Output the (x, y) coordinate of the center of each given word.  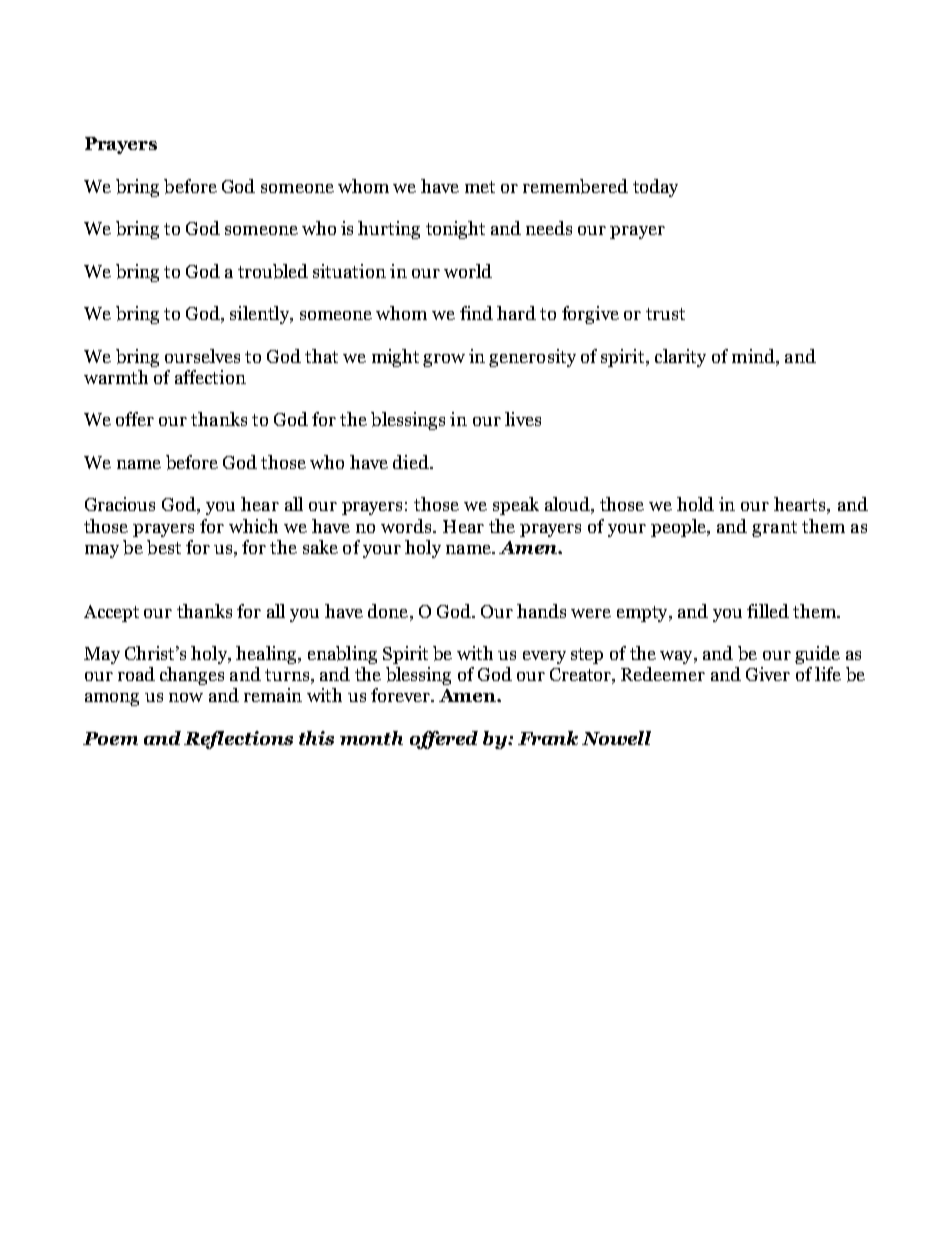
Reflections (238, 740)
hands (541, 611)
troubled (273, 271)
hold (695, 504)
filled (768, 611)
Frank (548, 738)
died (412, 462)
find (476, 313)
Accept (111, 613)
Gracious (120, 504)
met (480, 187)
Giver (768, 674)
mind (754, 356)
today (655, 188)
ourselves (202, 356)
